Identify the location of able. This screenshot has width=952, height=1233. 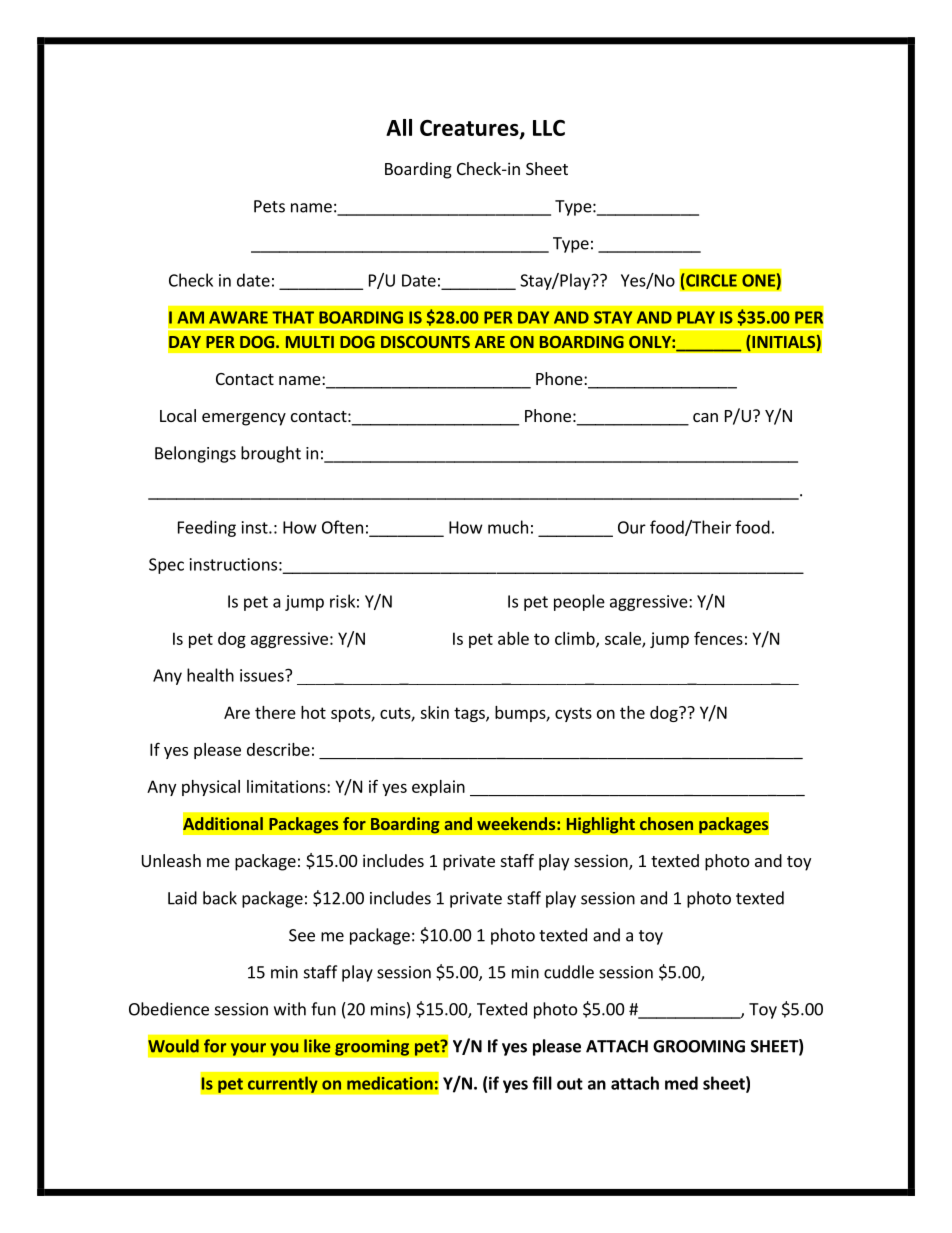
(513, 638).
